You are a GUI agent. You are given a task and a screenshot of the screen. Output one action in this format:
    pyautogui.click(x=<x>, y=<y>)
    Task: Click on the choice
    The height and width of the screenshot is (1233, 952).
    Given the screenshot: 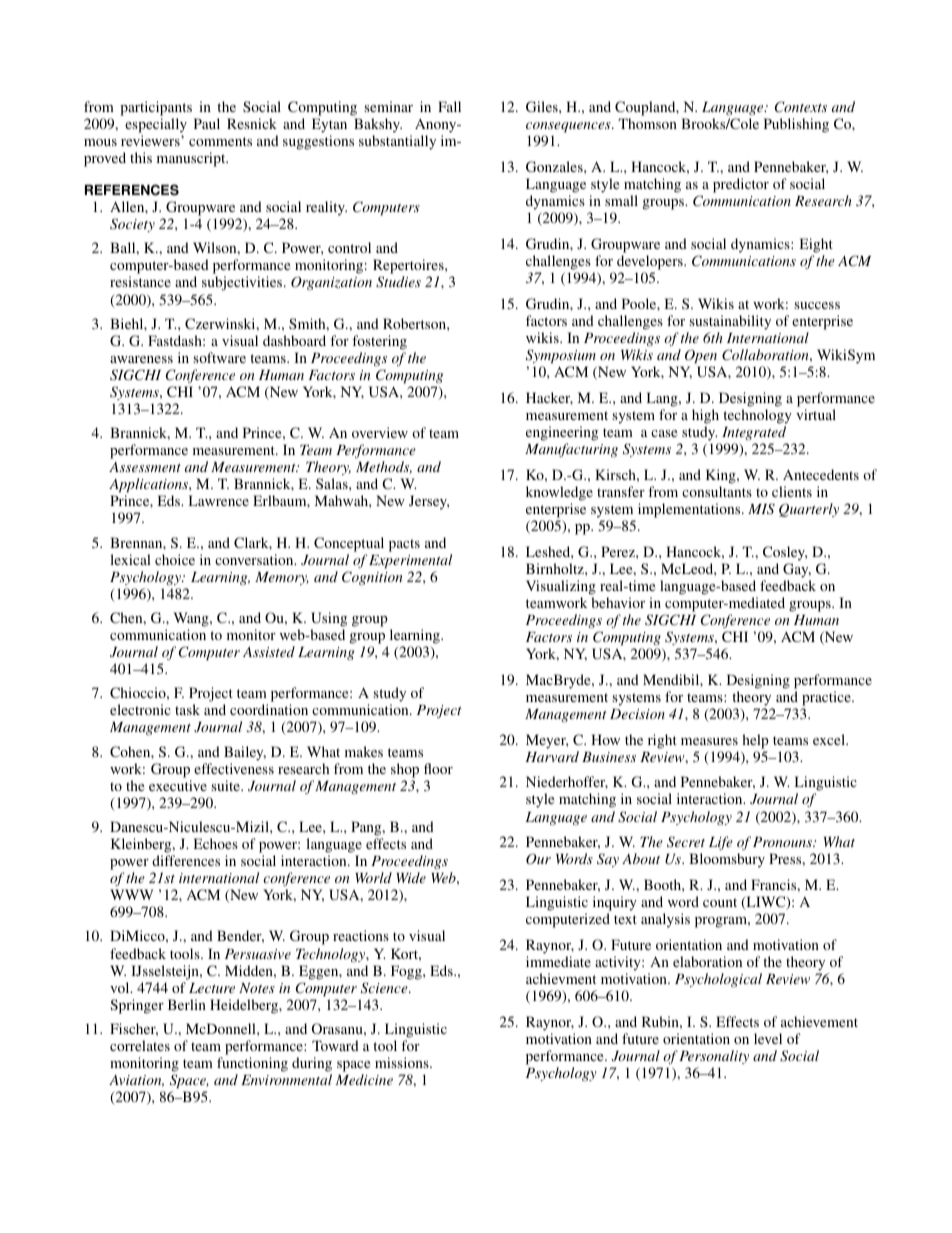 What is the action you would take?
    pyautogui.click(x=175, y=559)
